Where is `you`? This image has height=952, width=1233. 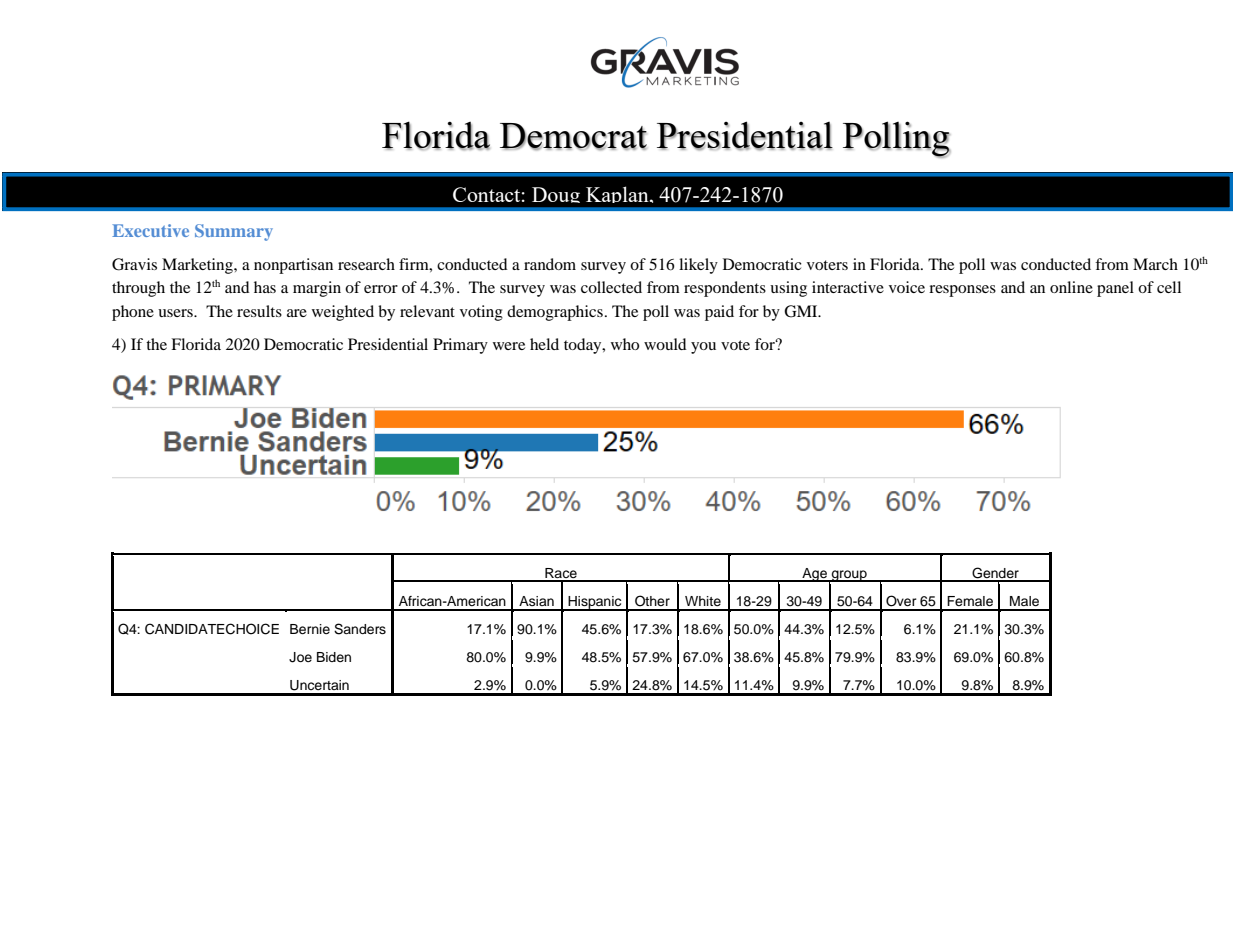 you is located at coordinates (703, 348).
